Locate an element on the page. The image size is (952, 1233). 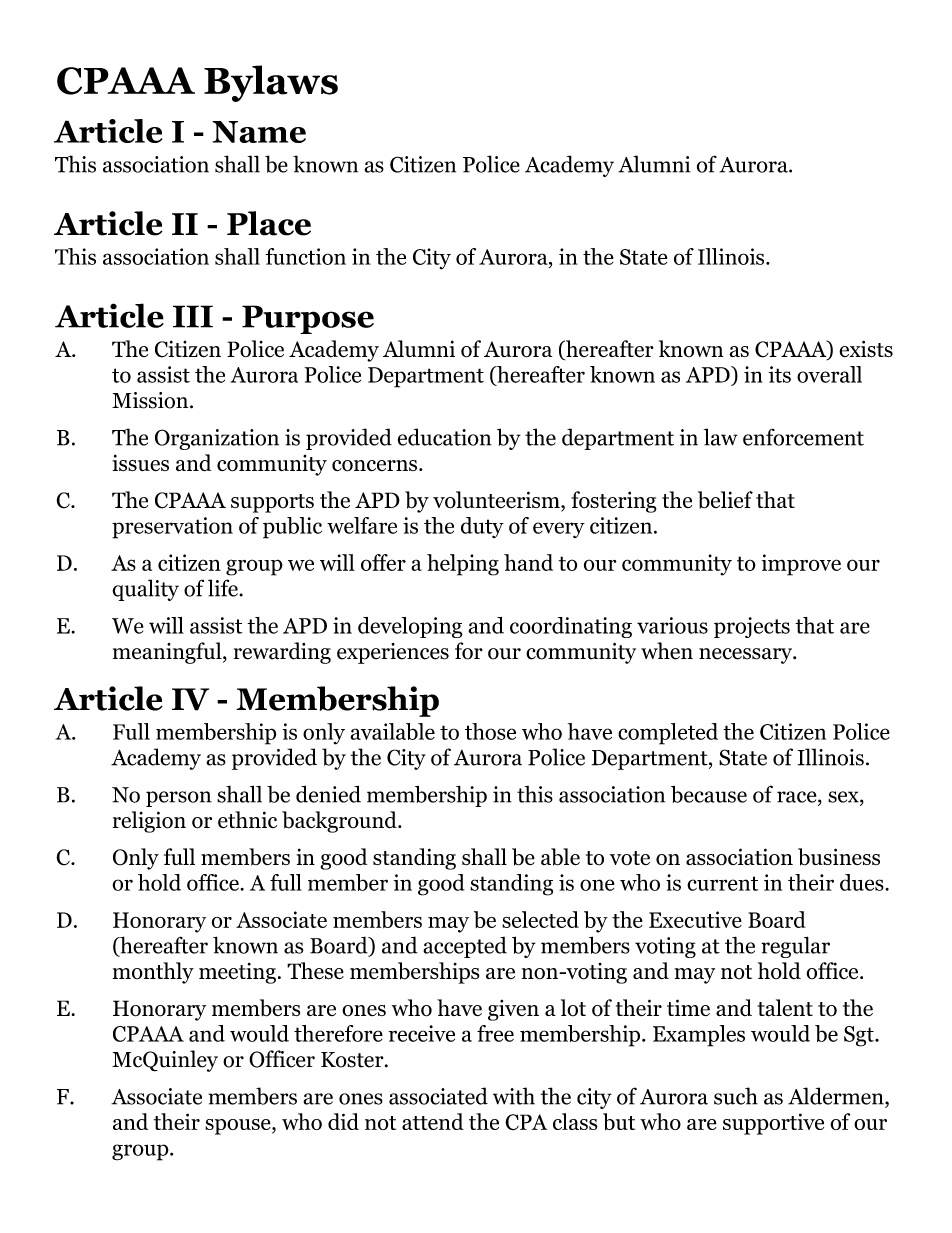
supports is located at coordinates (272, 503).
